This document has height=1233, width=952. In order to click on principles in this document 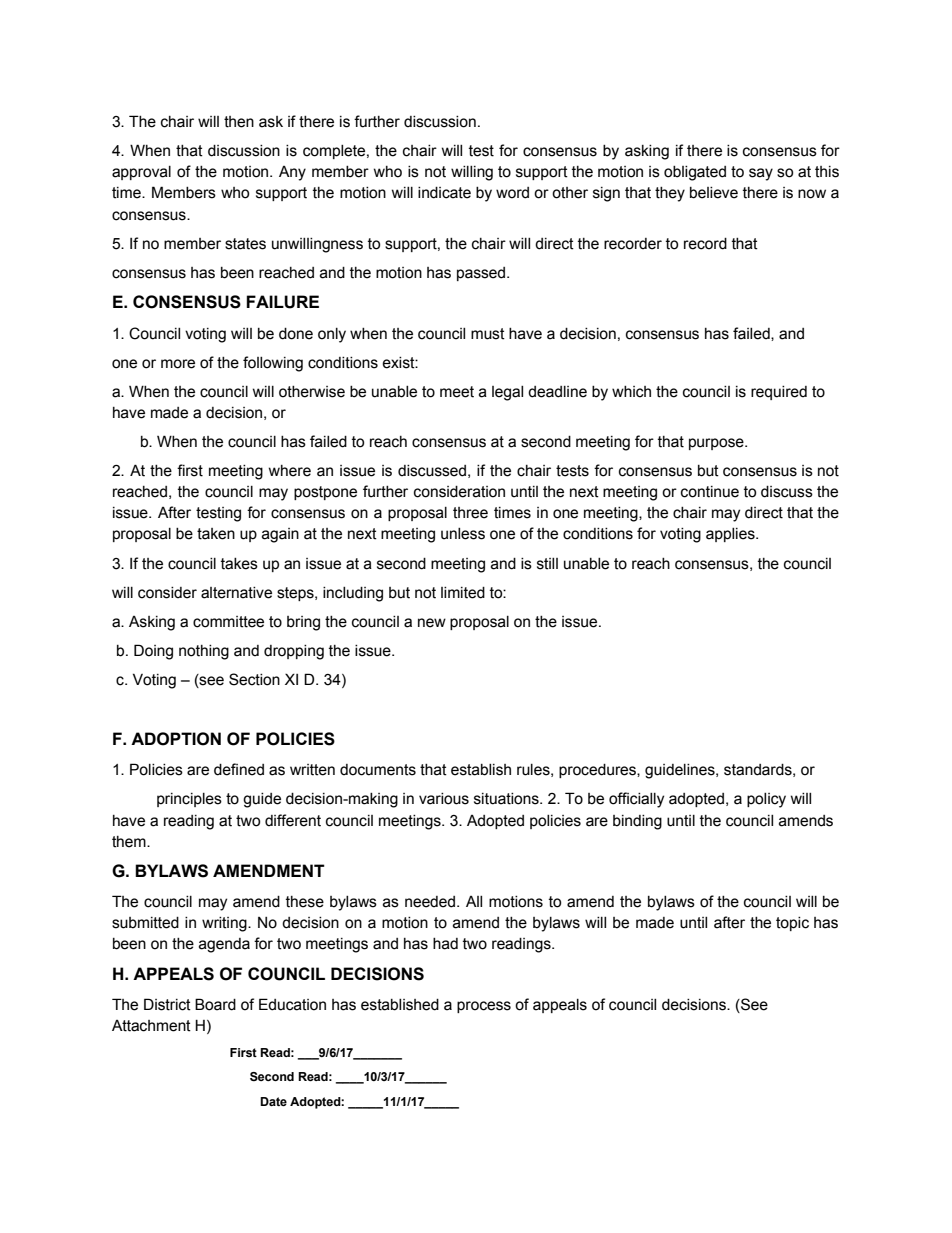, I will do `click(189, 800)`.
